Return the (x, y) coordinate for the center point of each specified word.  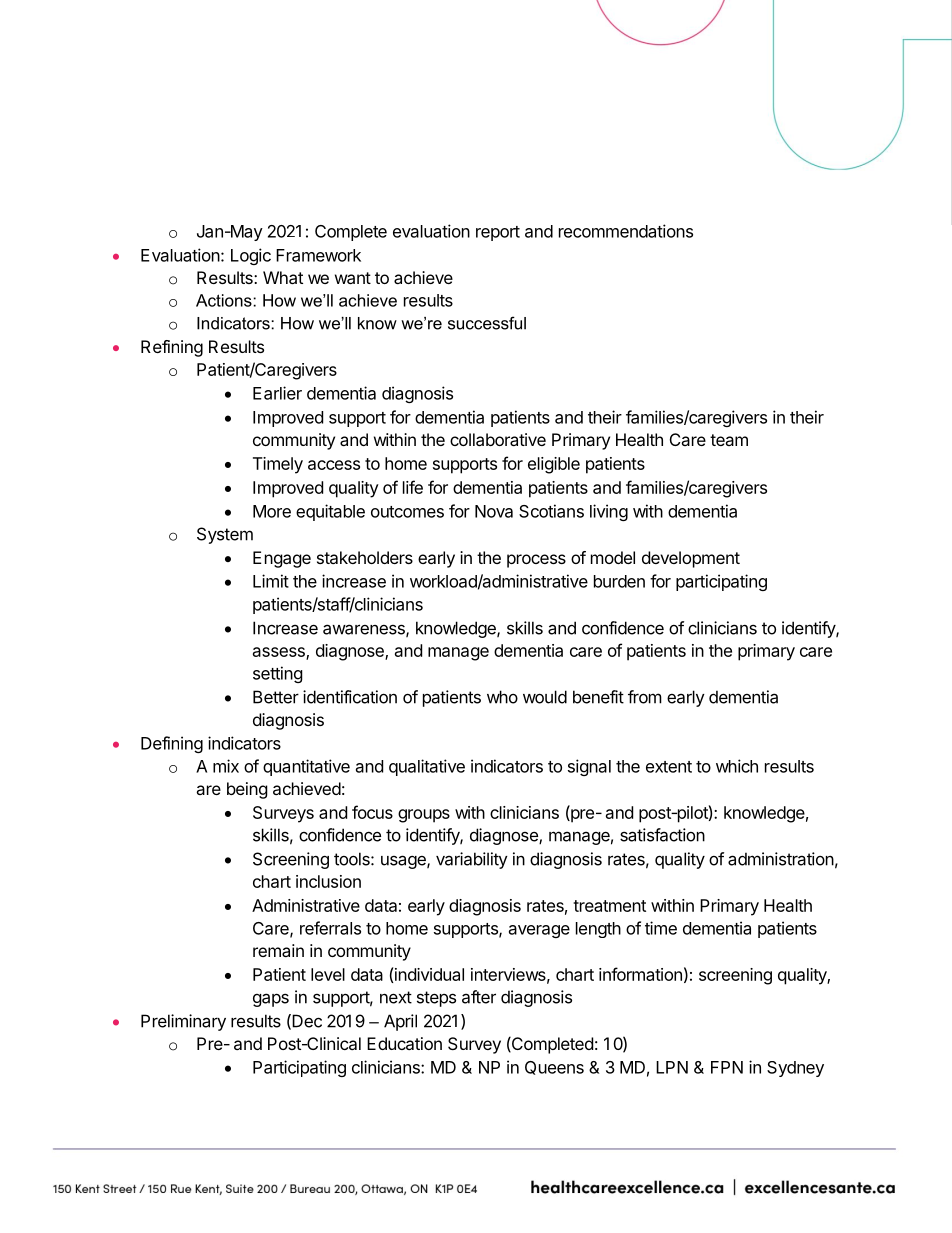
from (645, 697)
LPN (672, 1067)
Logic (251, 256)
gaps (271, 1000)
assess (280, 653)
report (498, 233)
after (479, 997)
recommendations (626, 231)
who (502, 697)
